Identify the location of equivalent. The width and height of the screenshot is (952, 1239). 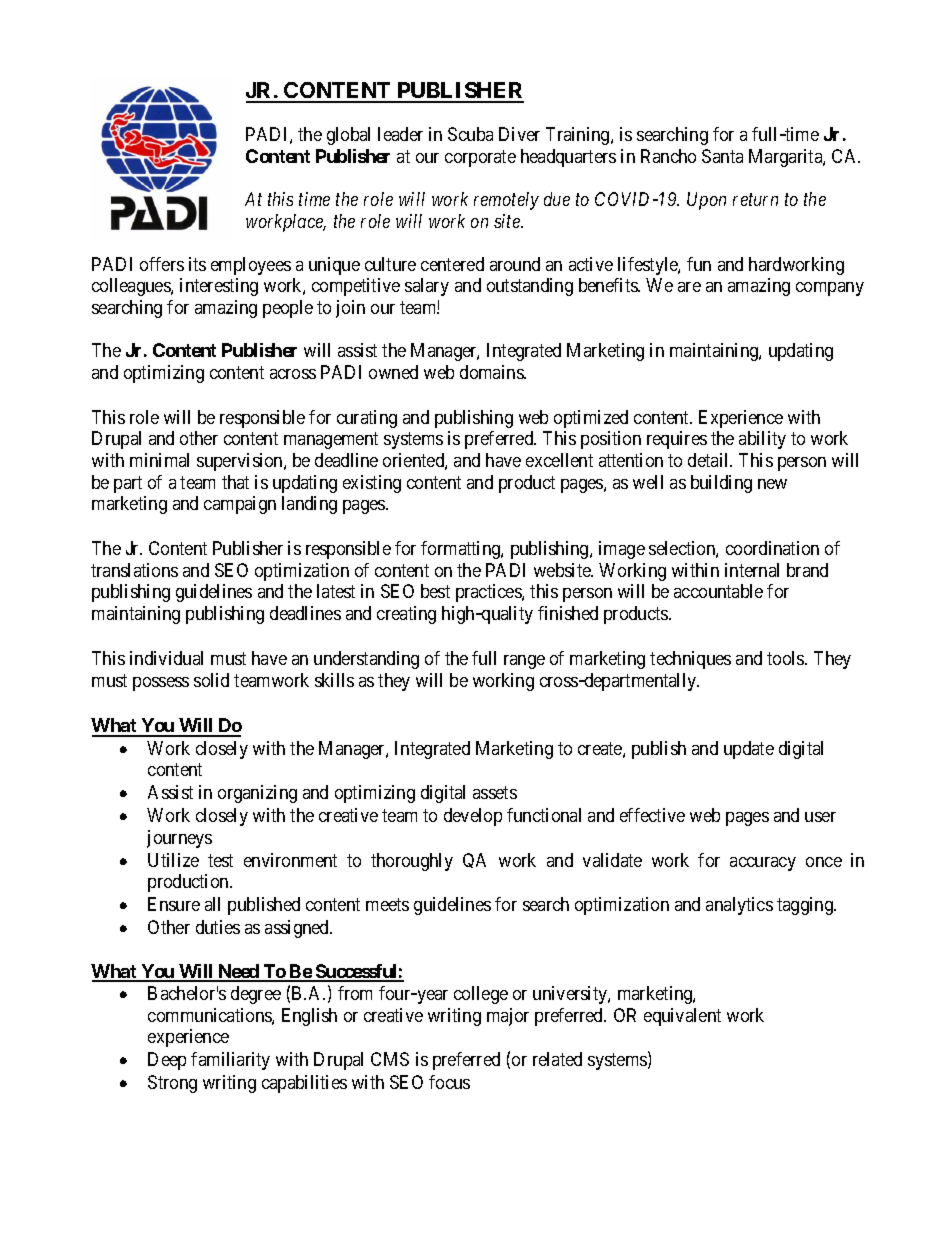
(682, 1017).
